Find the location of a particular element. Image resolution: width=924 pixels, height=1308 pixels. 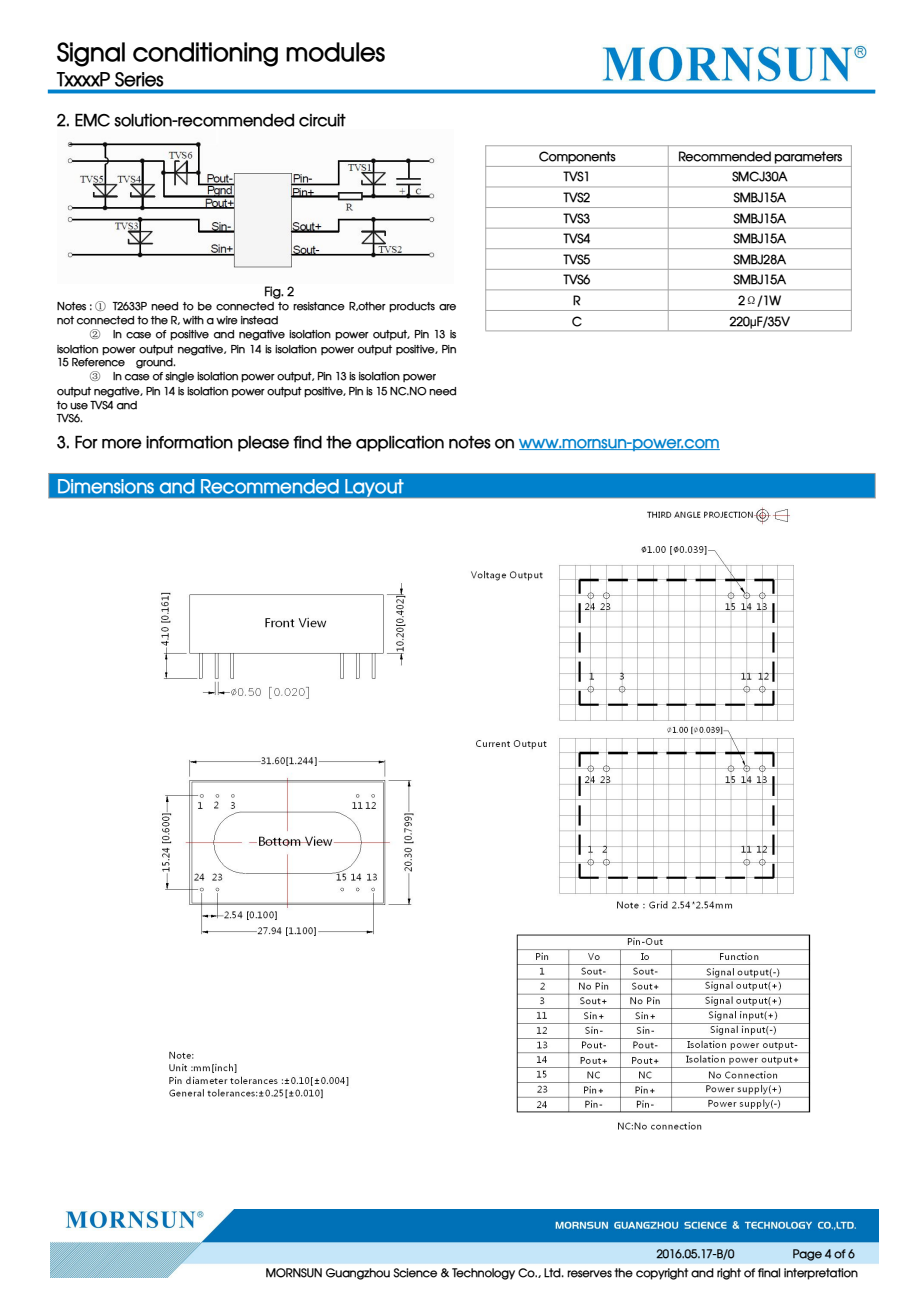

Technology is located at coordinates (483, 1274).
